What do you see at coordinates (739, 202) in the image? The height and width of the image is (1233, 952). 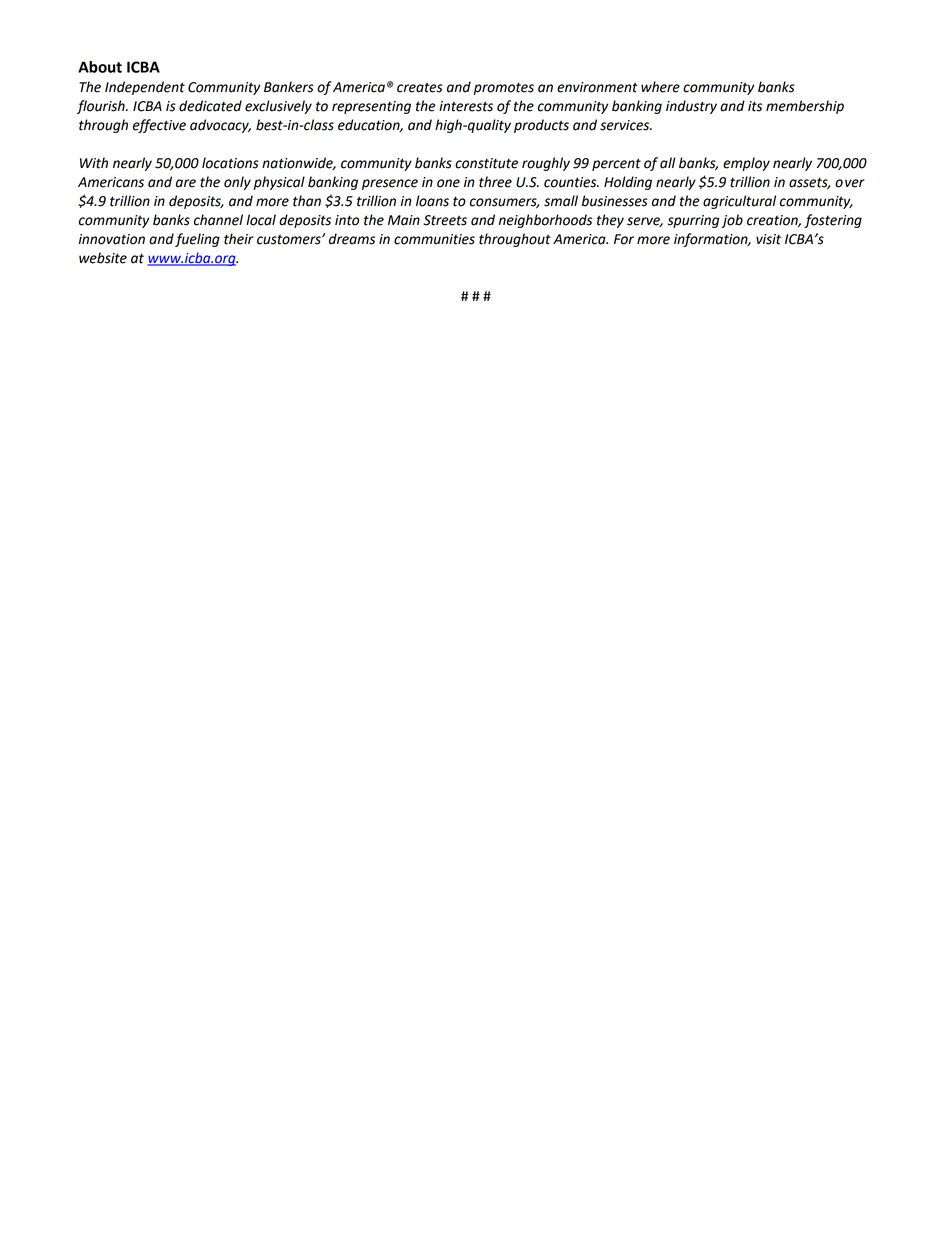 I see `agricultural` at bounding box center [739, 202].
